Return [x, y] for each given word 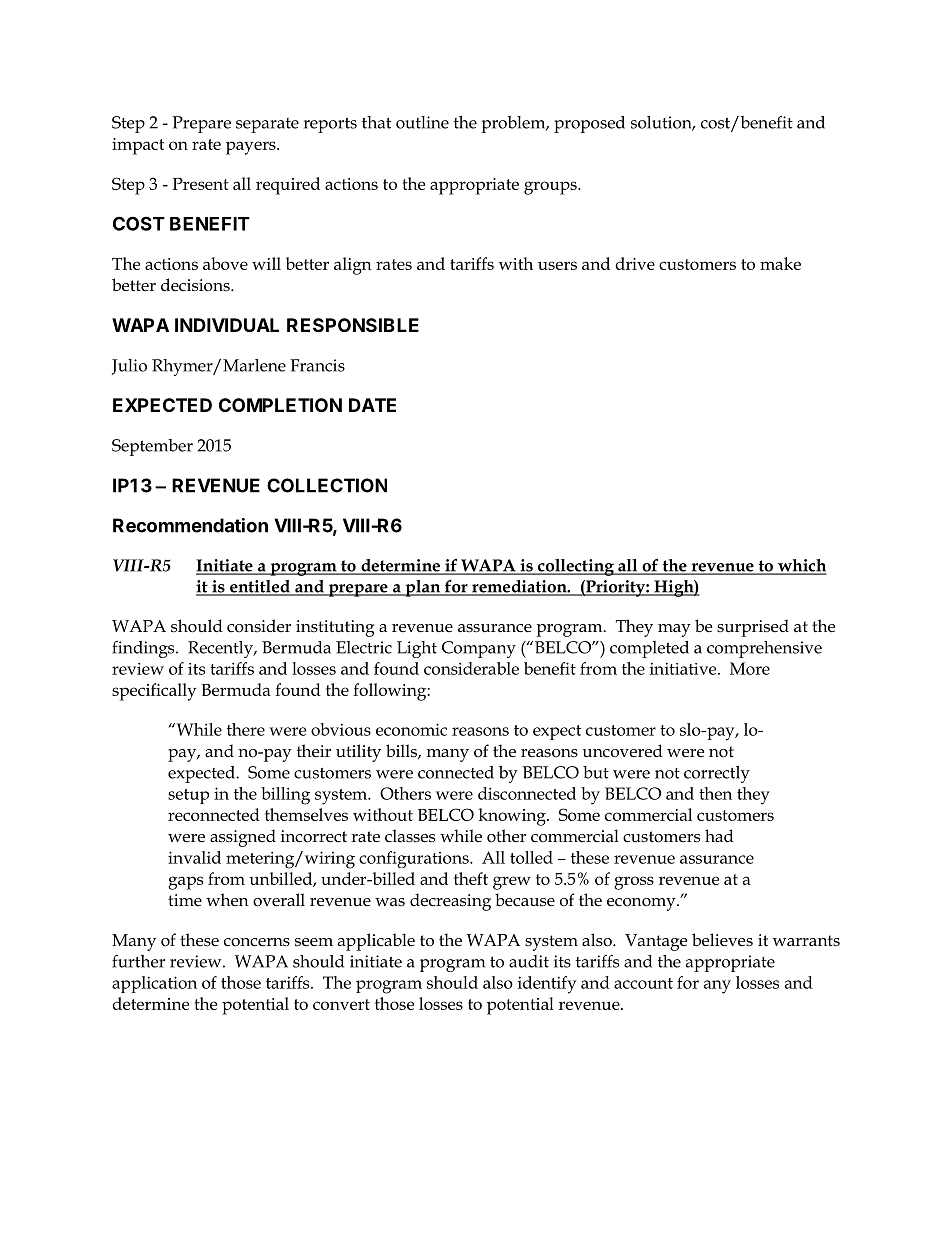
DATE [372, 405]
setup [188, 796]
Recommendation [190, 525]
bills [402, 751]
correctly [717, 774]
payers [252, 148]
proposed [589, 124]
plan [423, 588]
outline [422, 122]
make [780, 263]
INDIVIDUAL [227, 325]
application [154, 984]
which [801, 566]
